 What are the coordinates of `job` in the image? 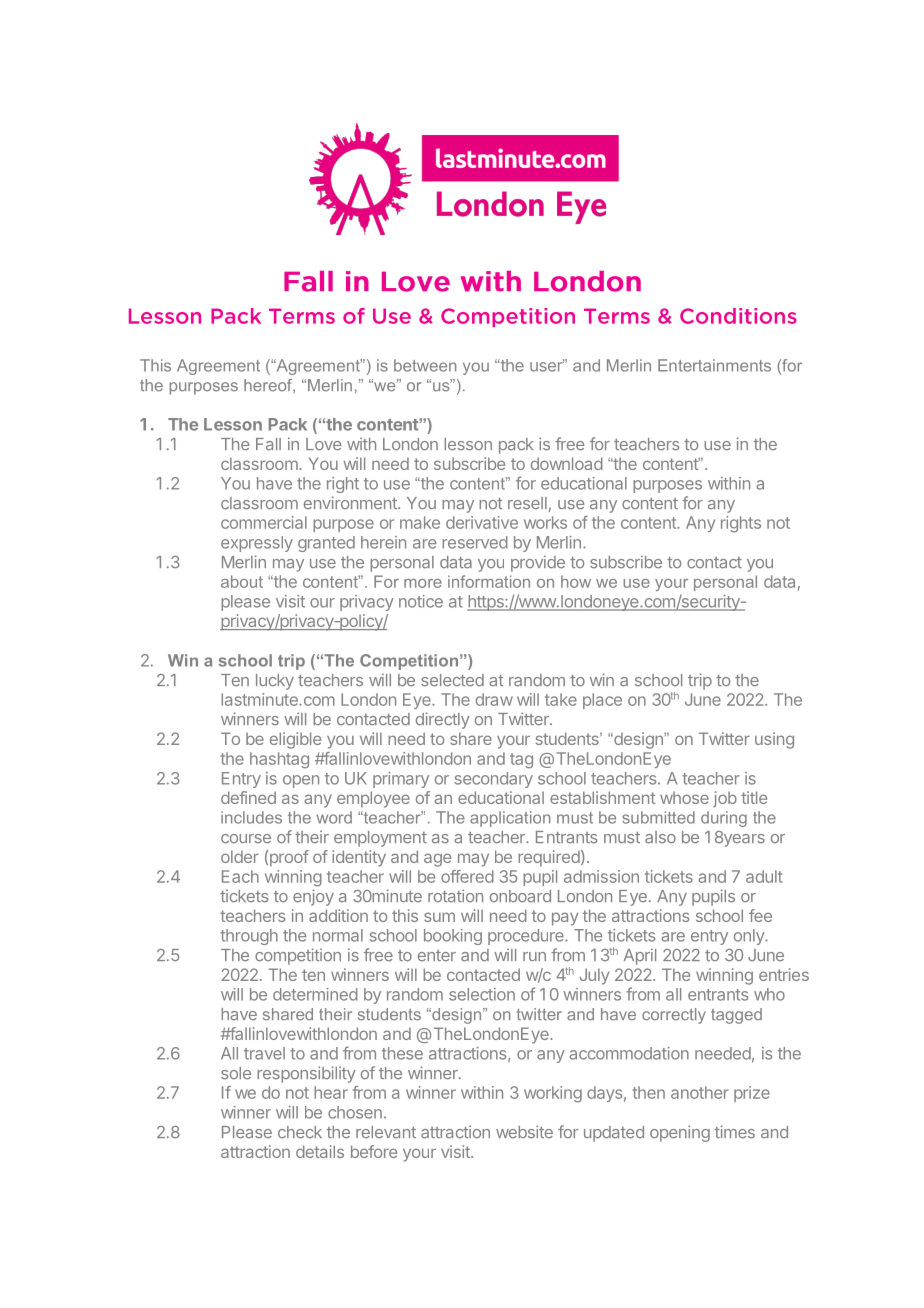 It's located at (725, 799).
